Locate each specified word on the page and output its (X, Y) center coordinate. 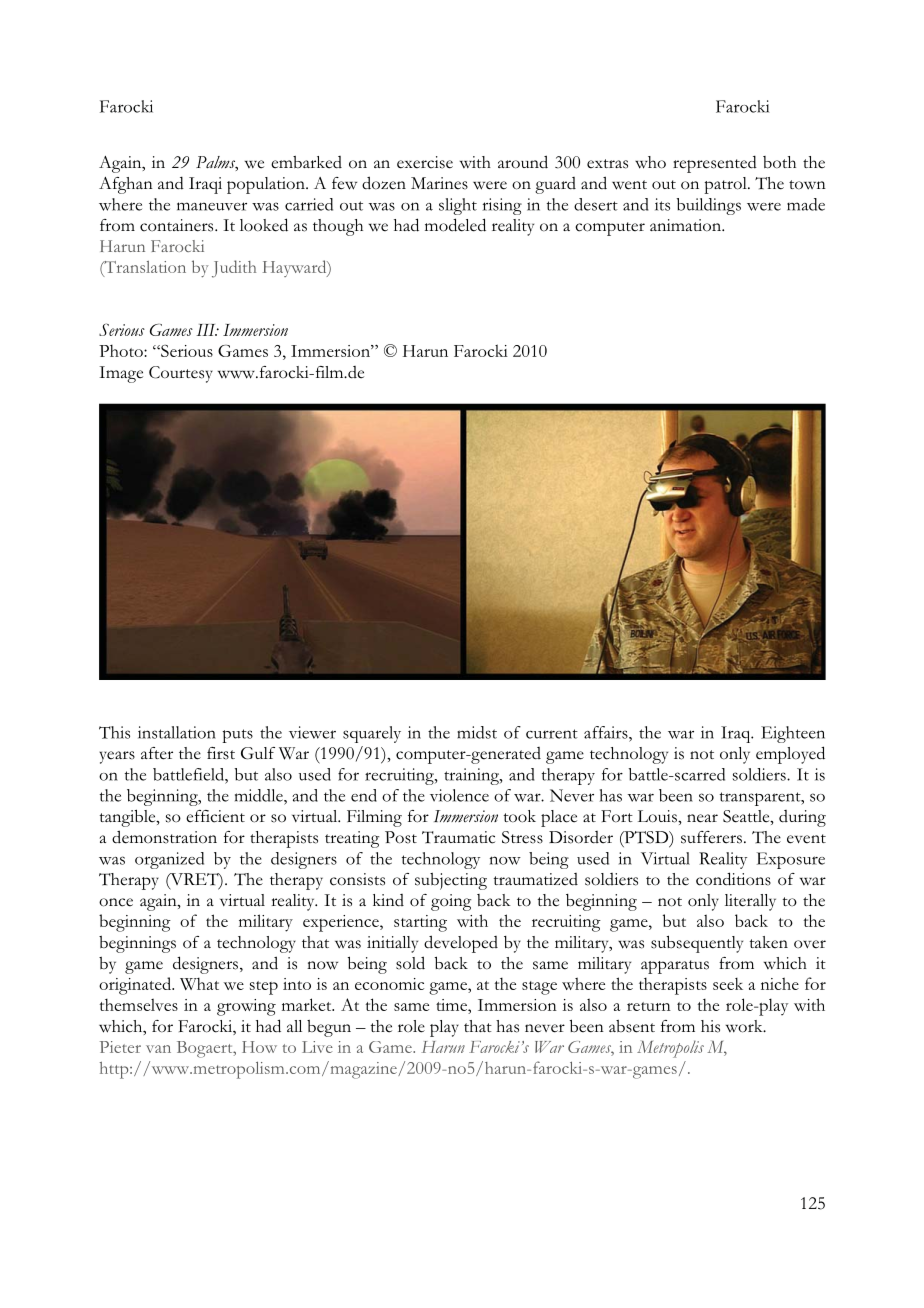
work (745, 1026)
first (221, 753)
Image (121, 374)
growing (246, 1007)
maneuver (212, 206)
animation (687, 225)
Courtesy (181, 374)
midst (477, 732)
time (452, 1005)
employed (790, 755)
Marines (439, 183)
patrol (726, 185)
